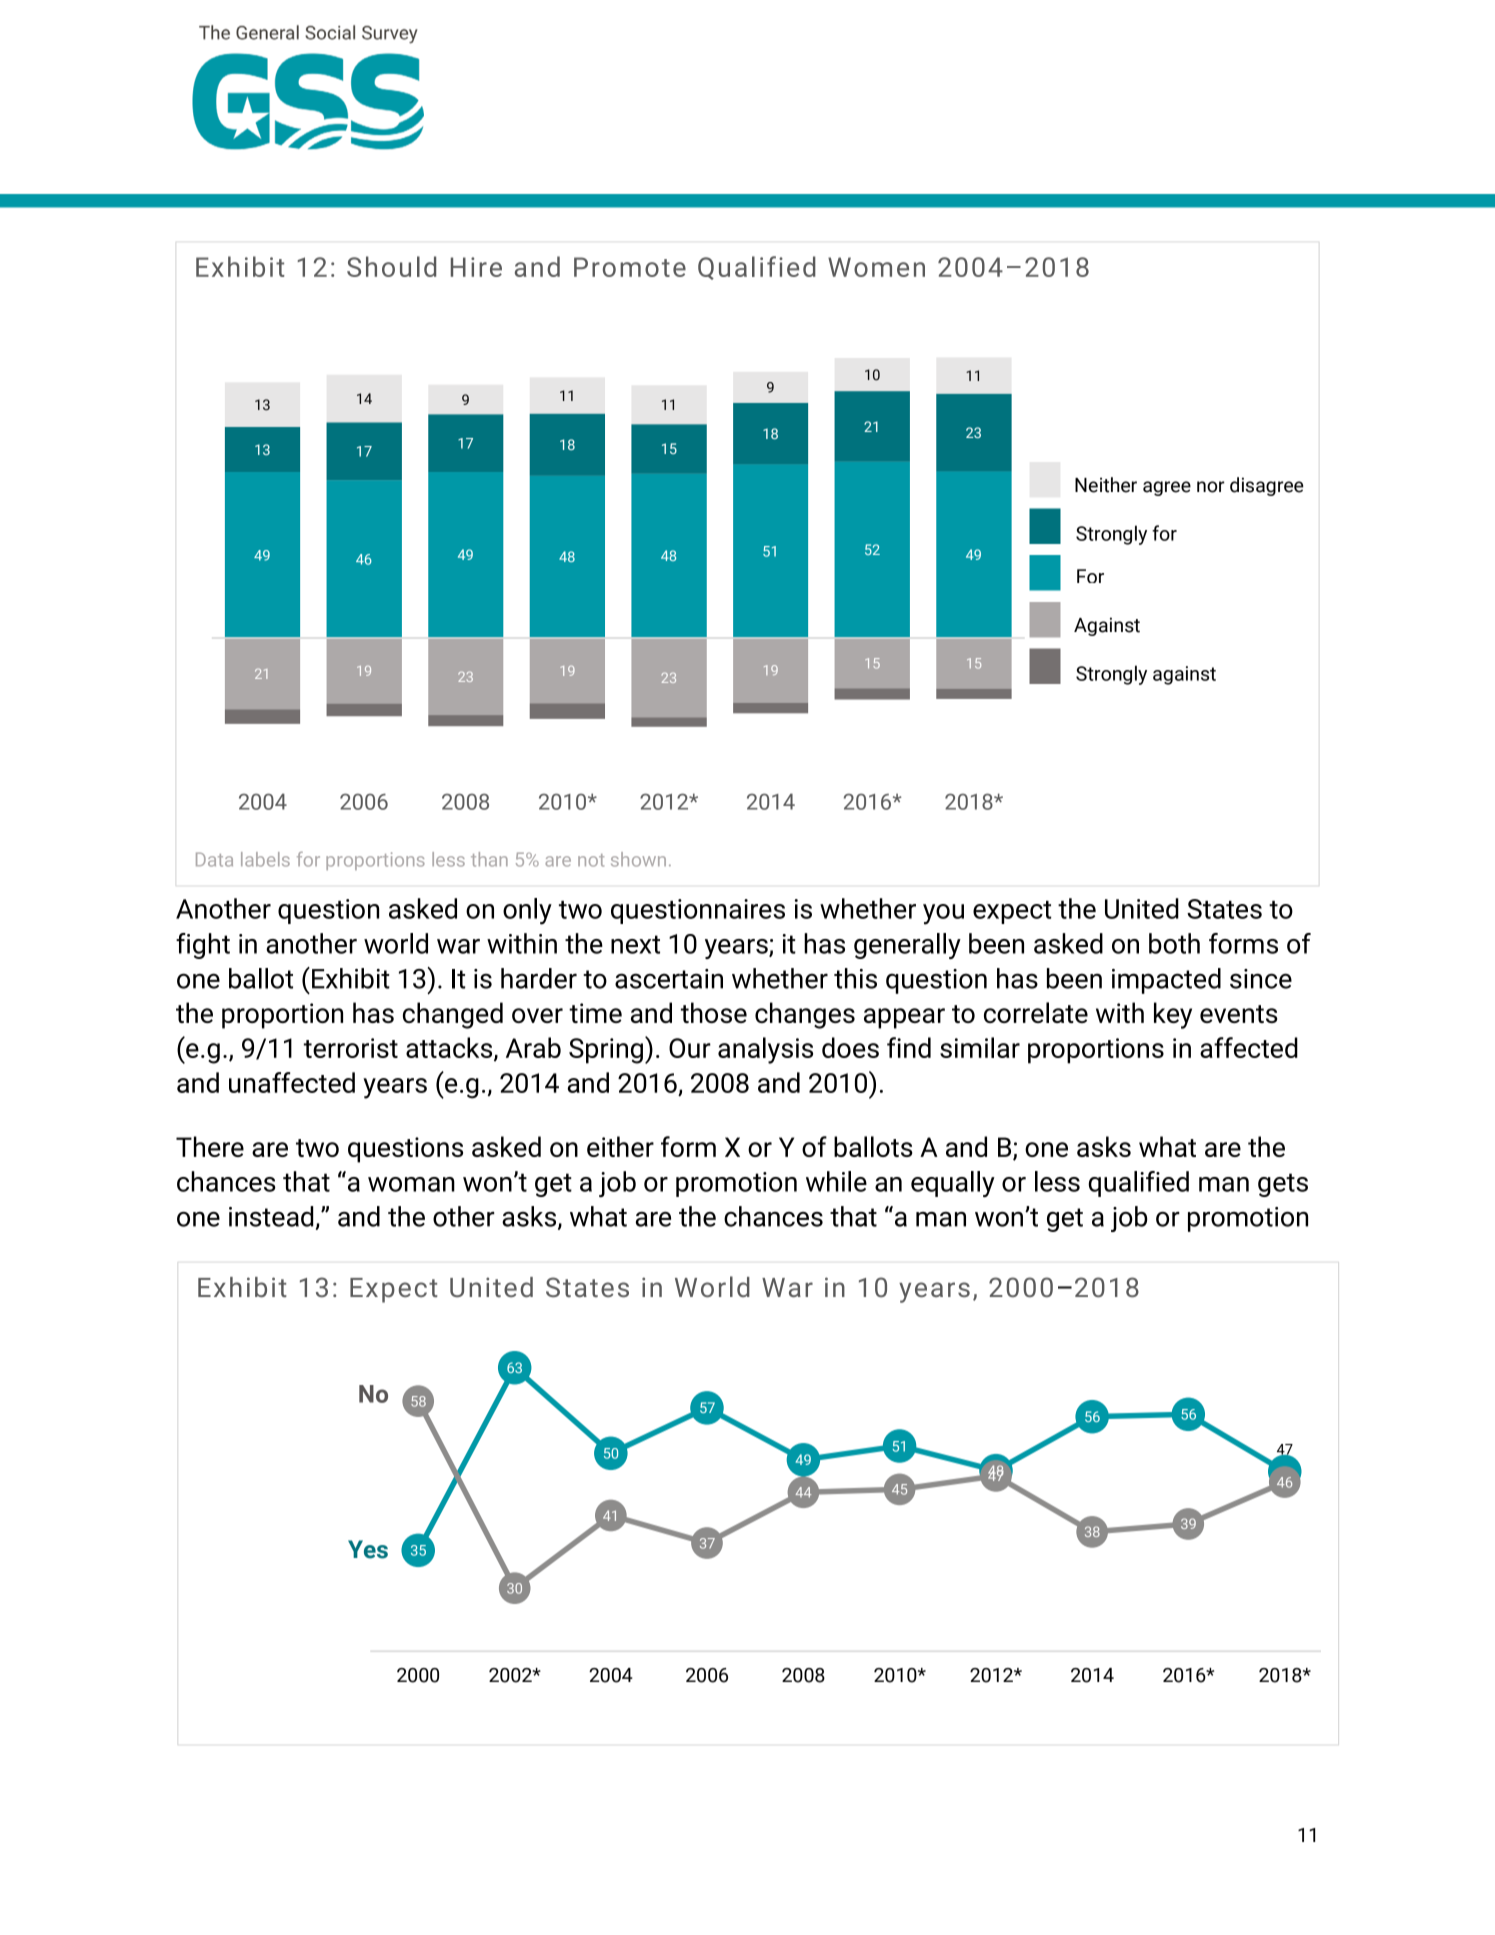 This document has width=1495, height=1935. Describe the element at coordinates (836, 1181) in the document. I see `while` at that location.
